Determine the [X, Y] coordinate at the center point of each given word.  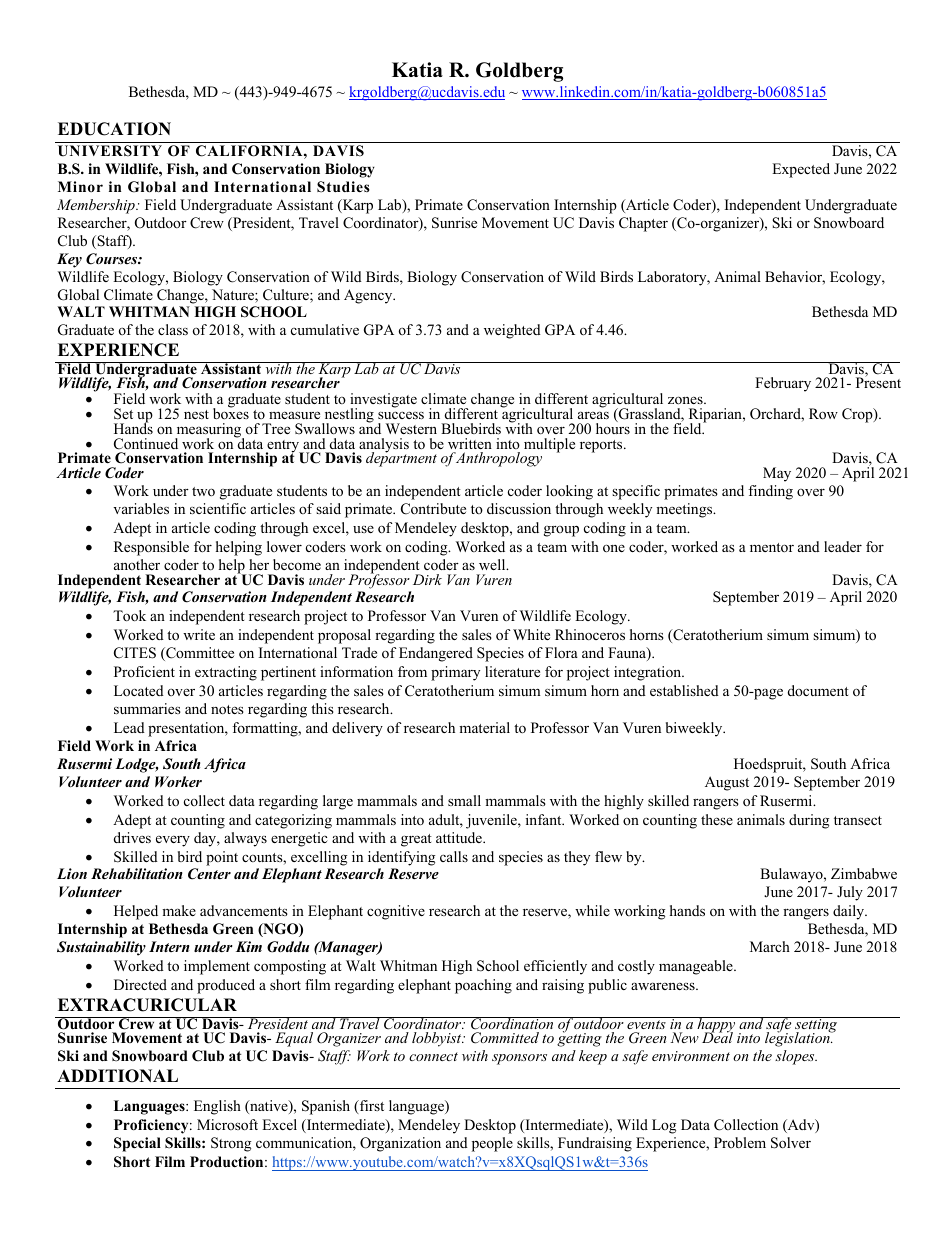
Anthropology [498, 459]
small [464, 800]
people [492, 1144]
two [203, 491]
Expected [801, 170]
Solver [791, 1143]
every [173, 841]
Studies [343, 187]
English [217, 1107]
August [727, 783]
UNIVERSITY [110, 151]
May [777, 474]
